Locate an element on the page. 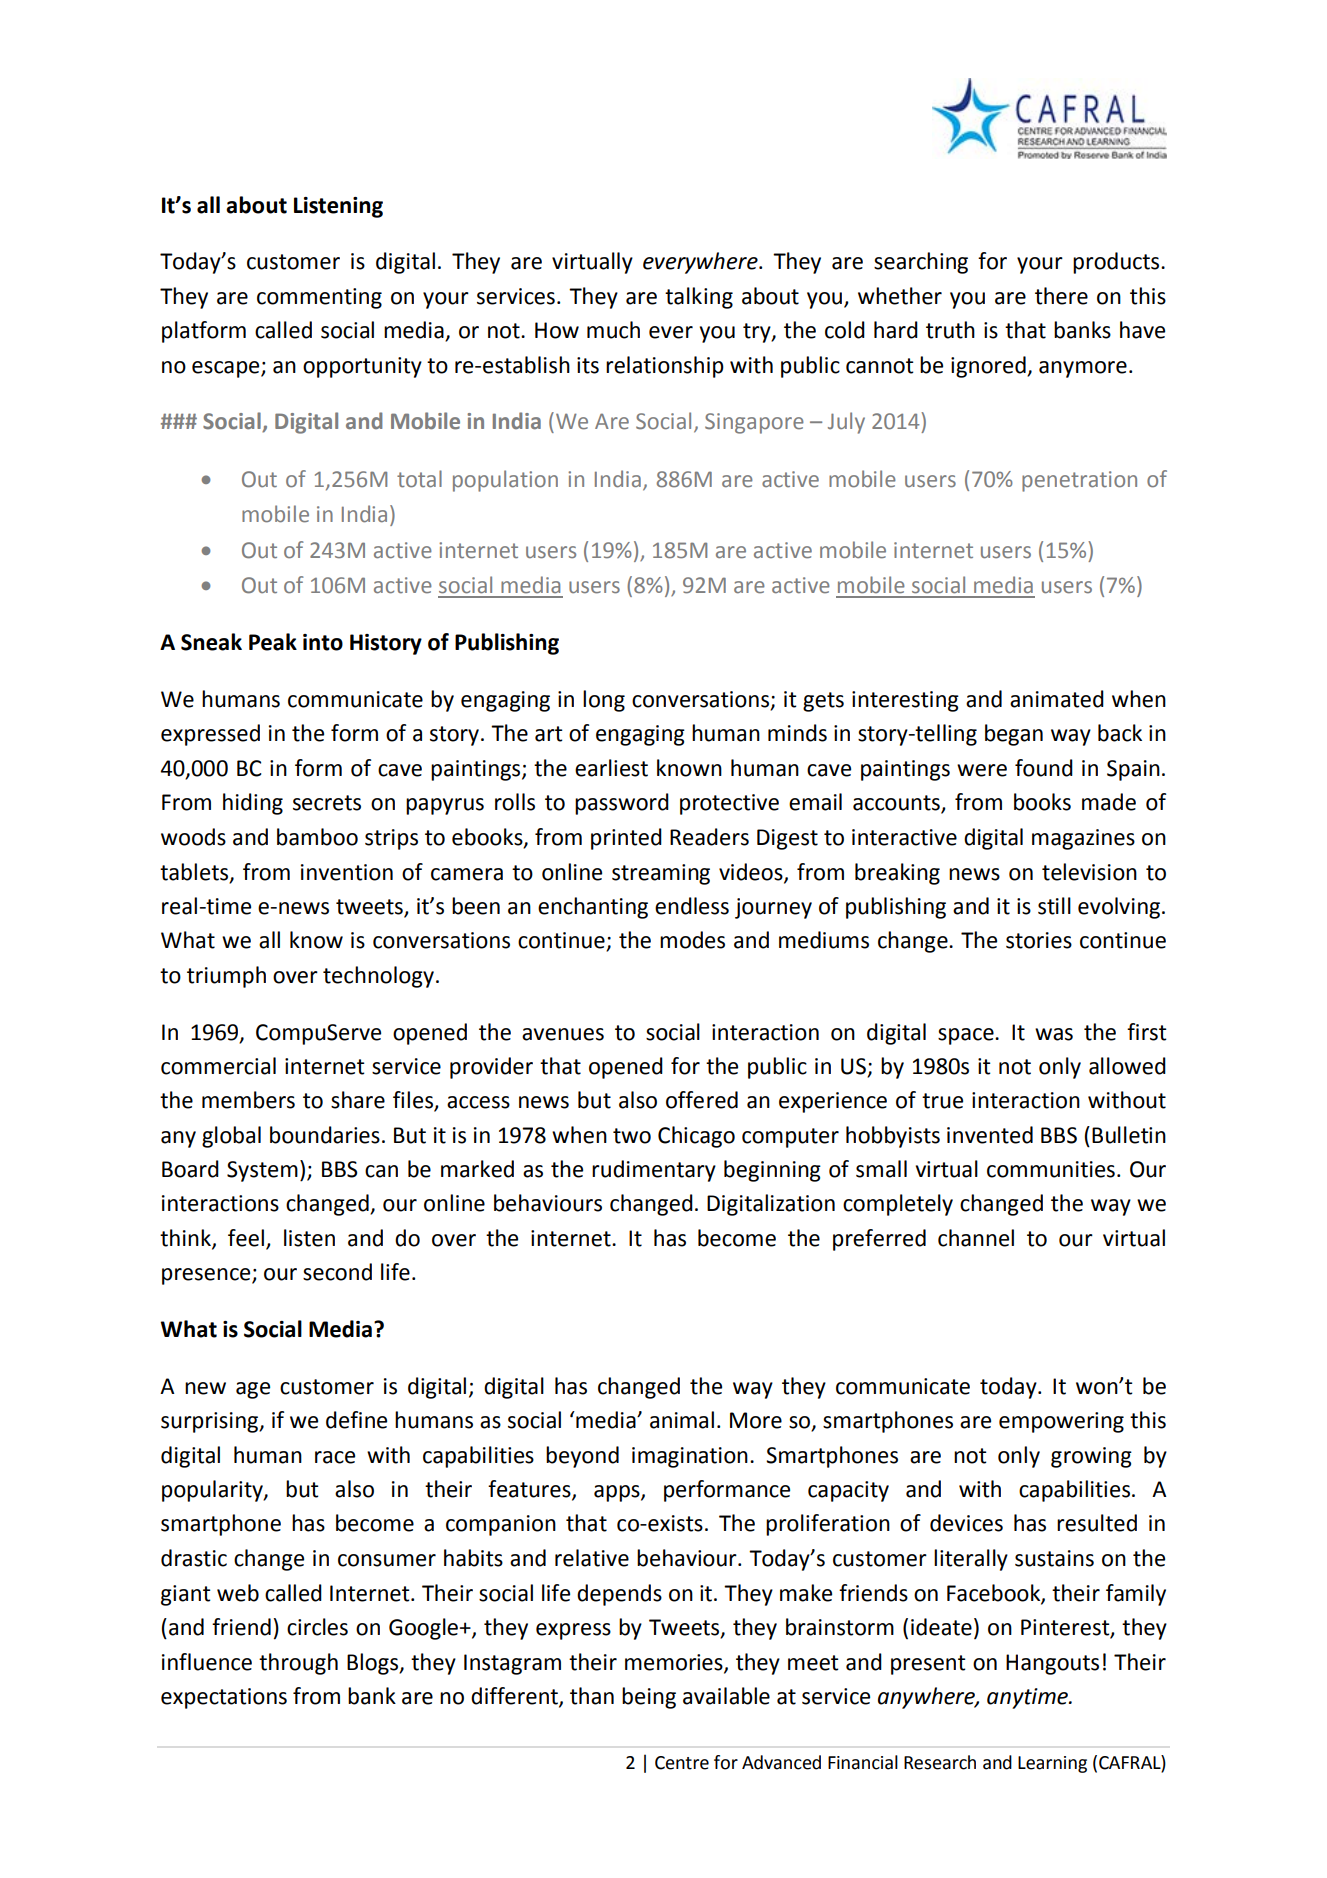 Image resolution: width=1327 pixels, height=1878 pixels. streaming is located at coordinates (661, 874).
